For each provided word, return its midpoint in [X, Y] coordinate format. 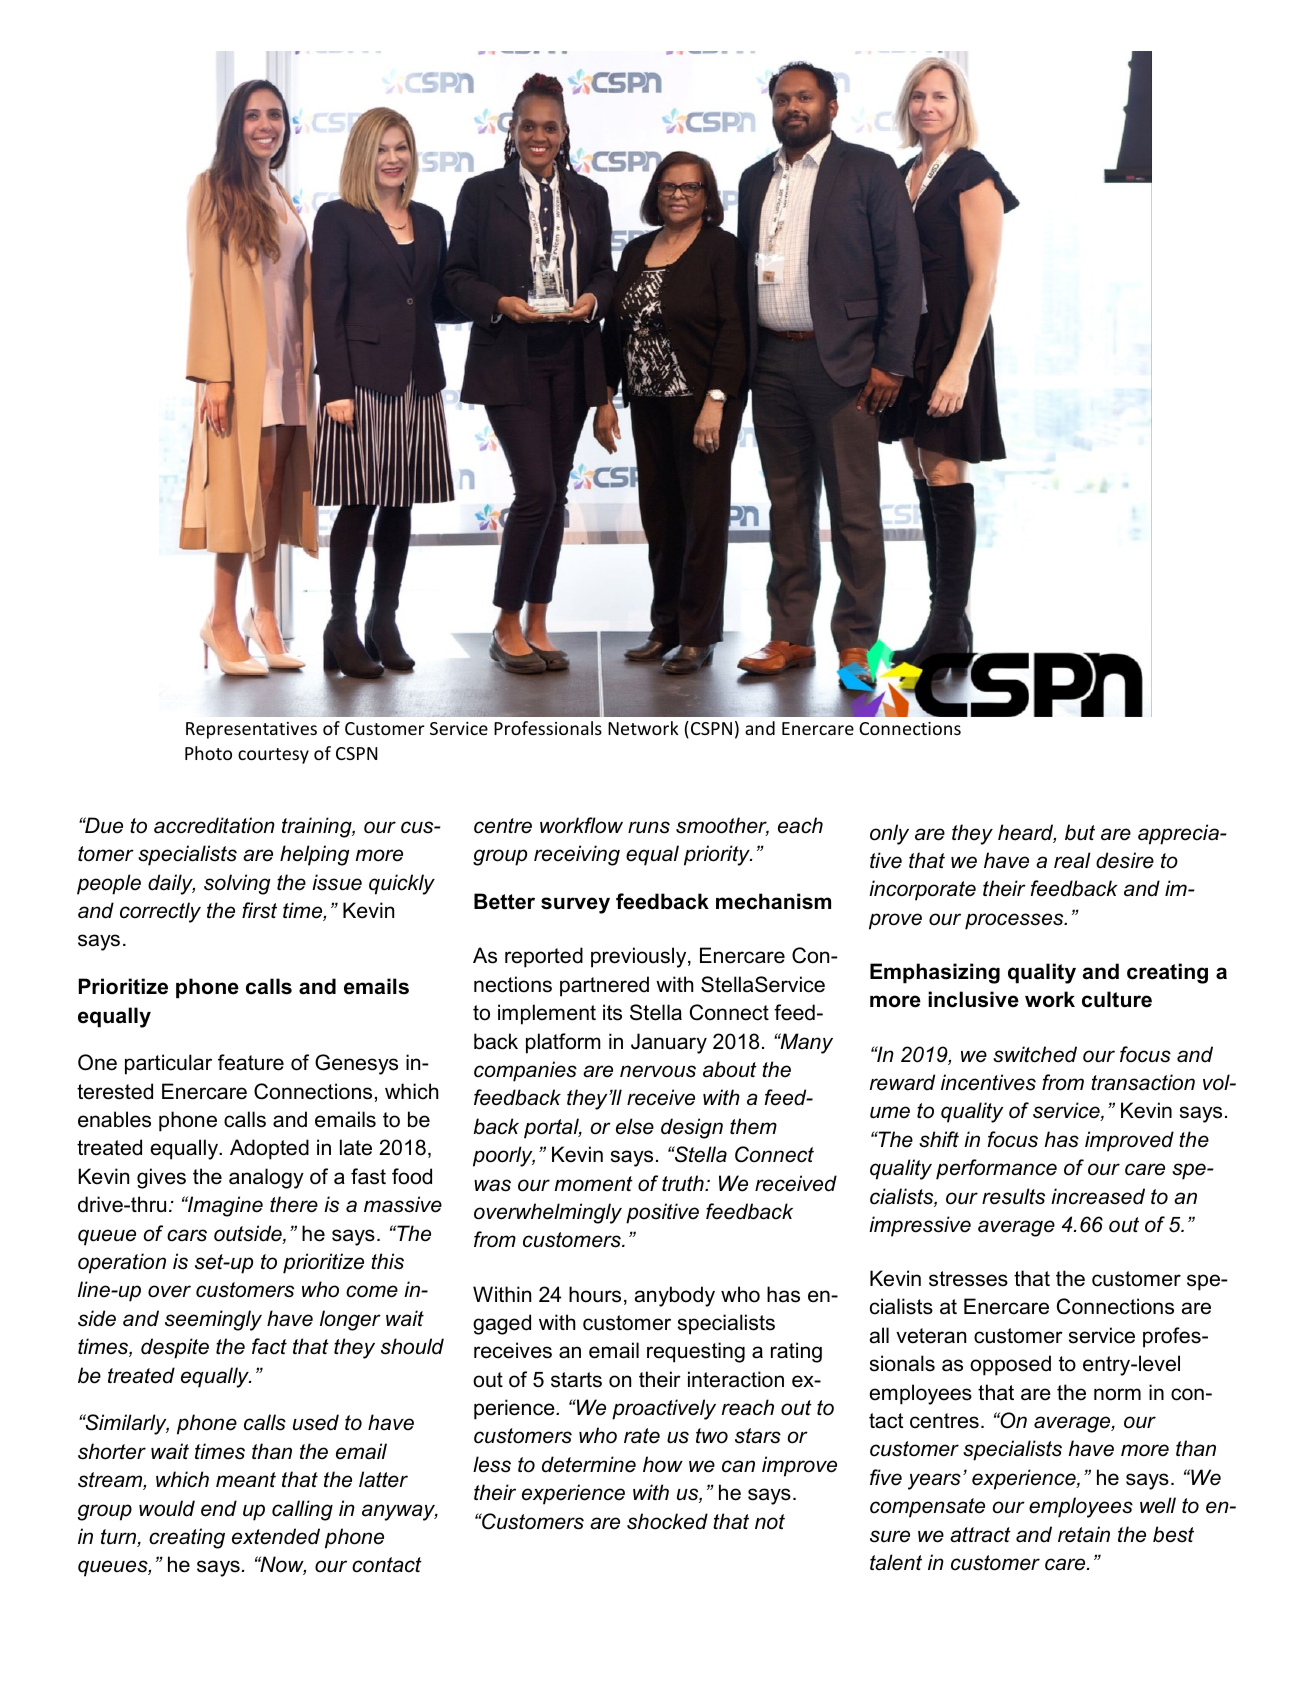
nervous [658, 1071]
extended [276, 1536]
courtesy [273, 756]
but [1080, 832]
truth [684, 1183]
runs [649, 827]
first [259, 910]
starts [576, 1380]
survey [575, 905]
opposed [1010, 1365]
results [1013, 1196]
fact [269, 1346]
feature [251, 1062]
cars [187, 1235]
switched [1035, 1054]
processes [1015, 921]
